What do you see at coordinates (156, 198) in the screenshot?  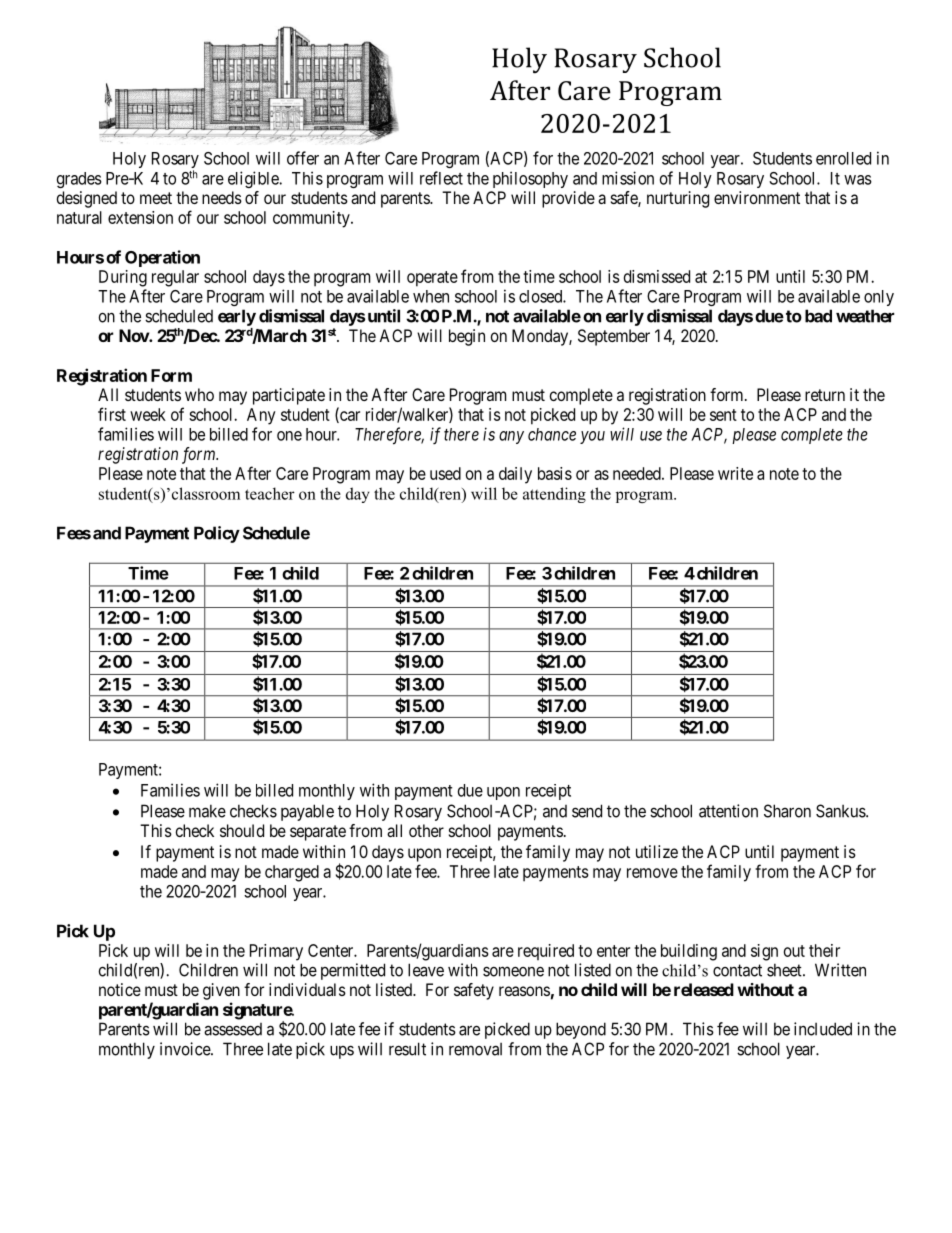 I see `meet` at bounding box center [156, 198].
